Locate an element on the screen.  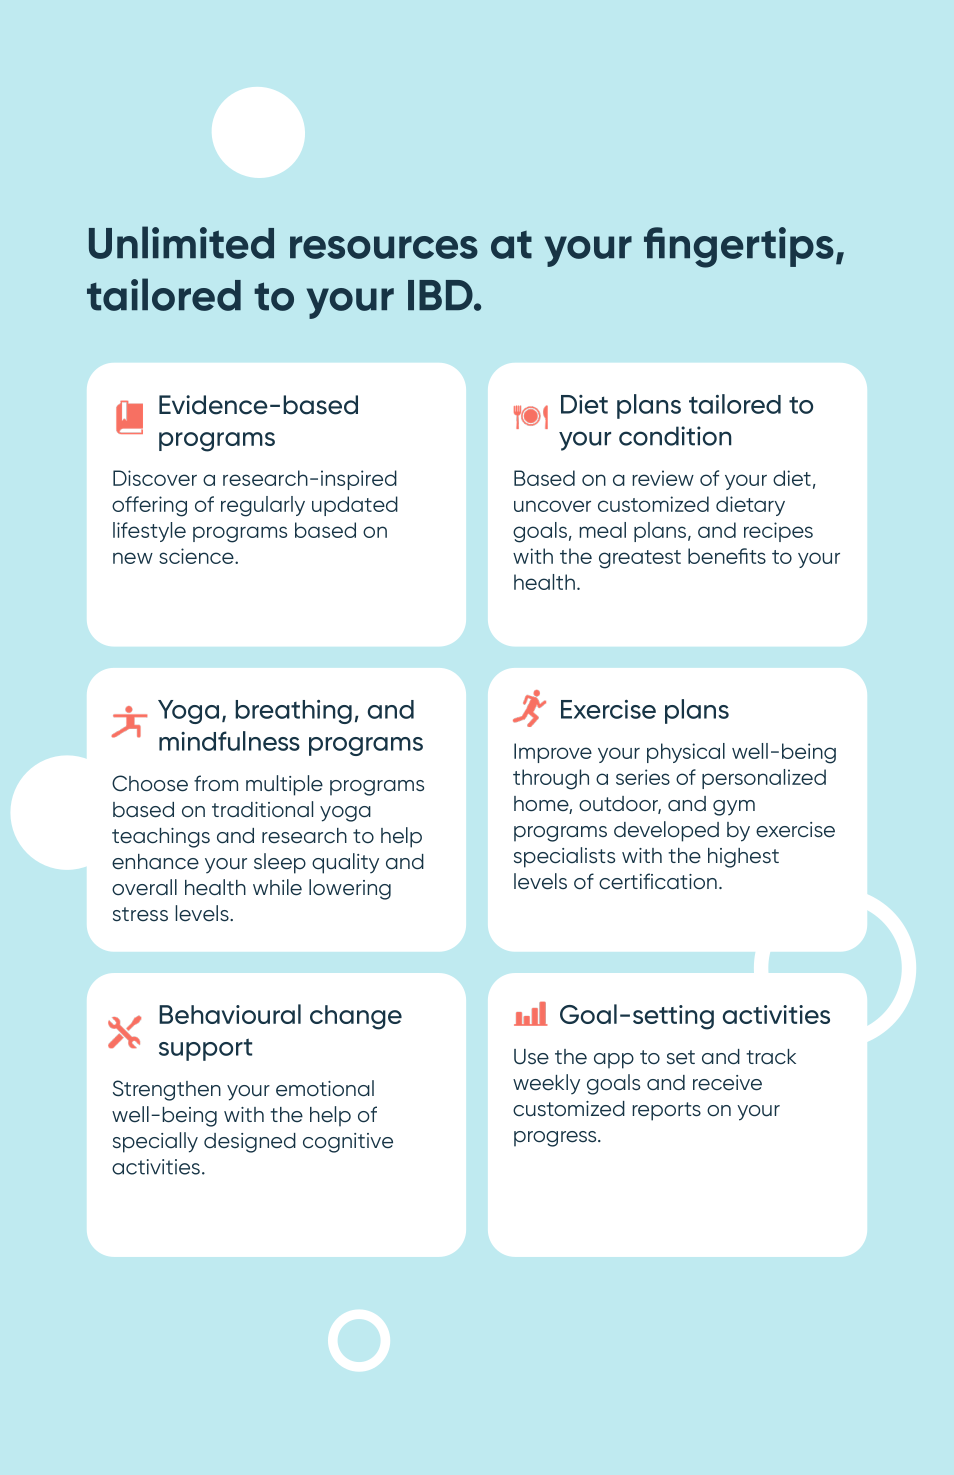
specialists is located at coordinates (564, 857).
